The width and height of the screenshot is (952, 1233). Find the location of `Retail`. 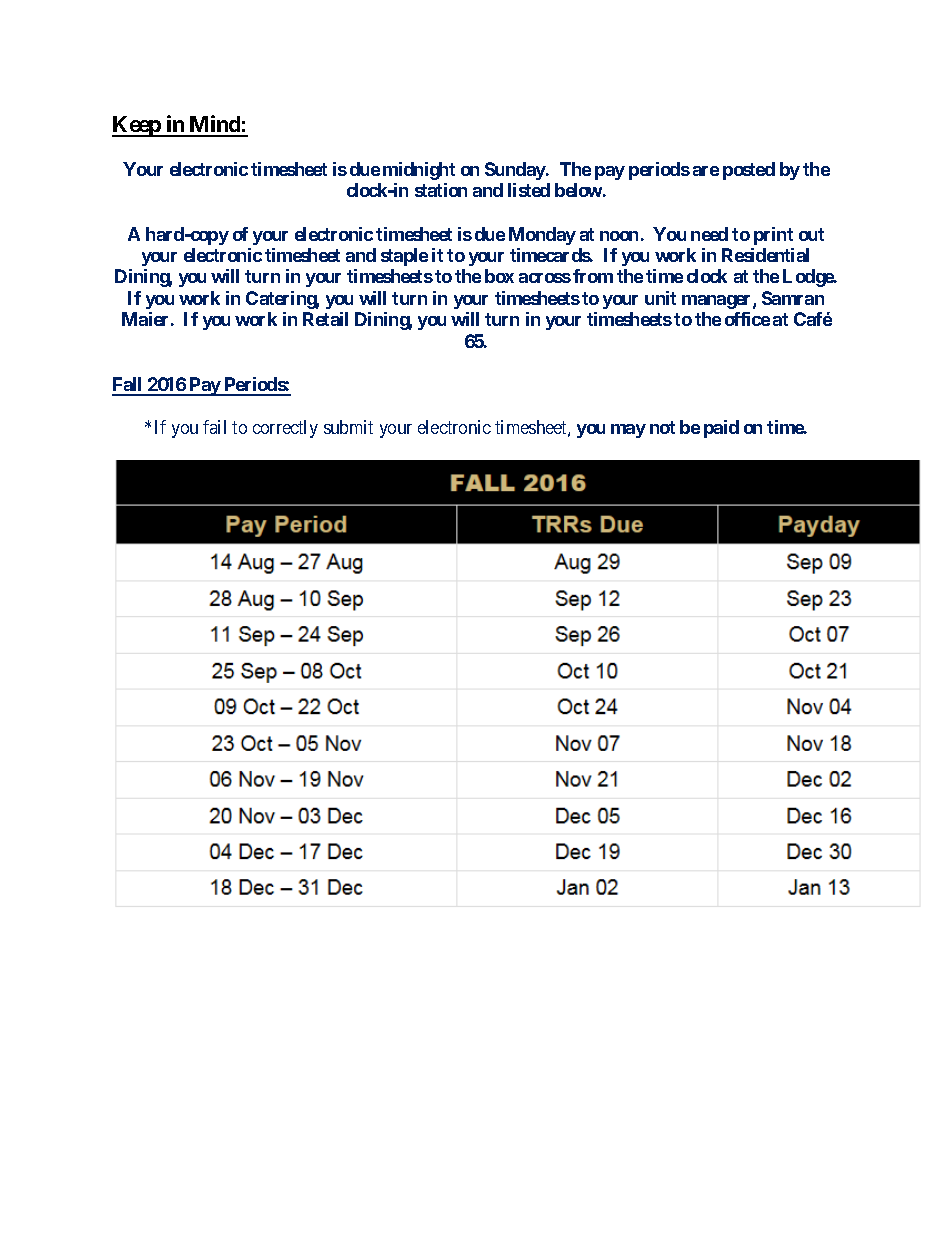

Retail is located at coordinates (325, 319).
